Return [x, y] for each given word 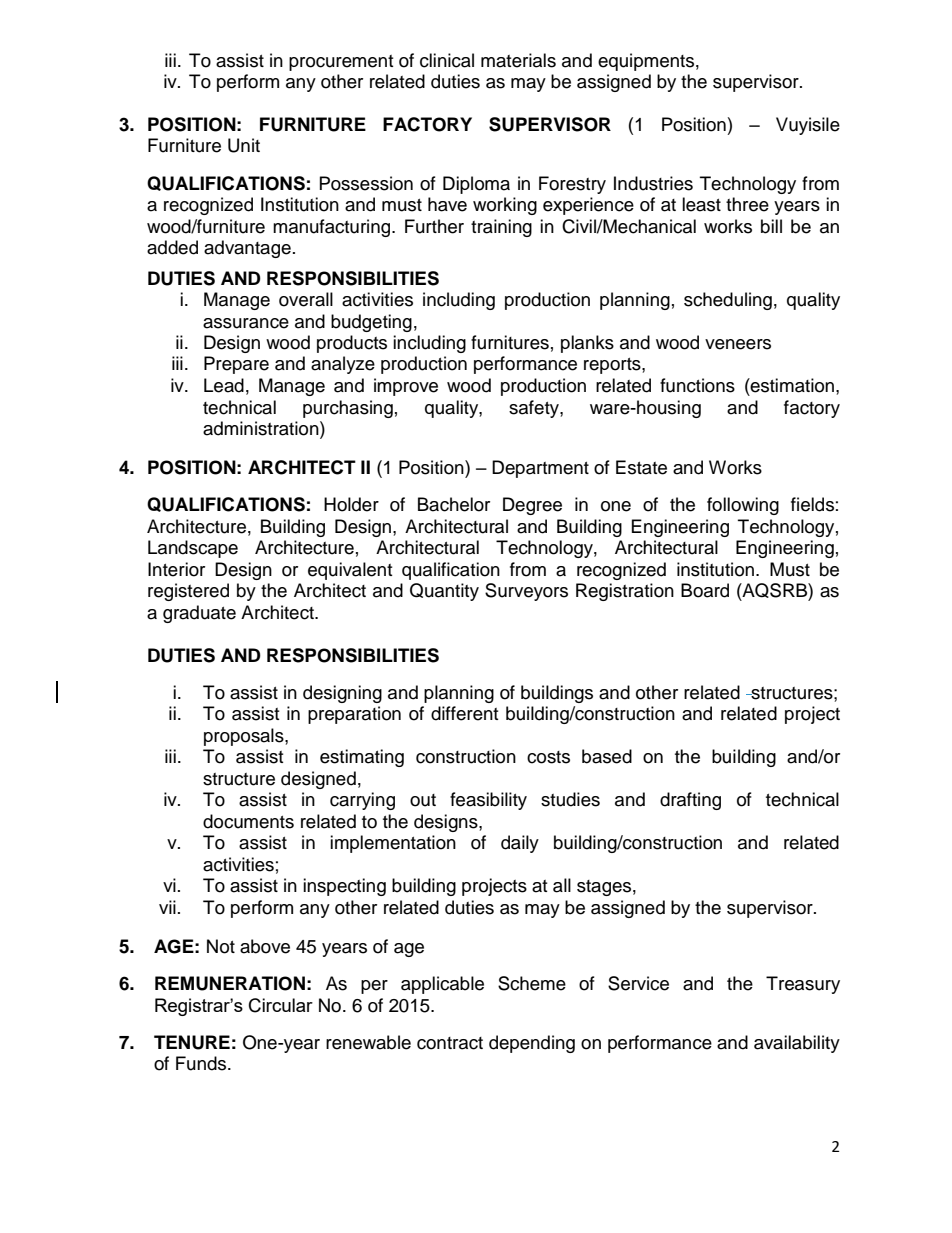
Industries [653, 183]
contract [450, 1043]
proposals [245, 737]
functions [697, 385]
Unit [244, 145]
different [464, 713]
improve [406, 387]
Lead [224, 385]
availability [797, 1044]
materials [518, 60]
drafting [690, 801]
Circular [281, 1005]
